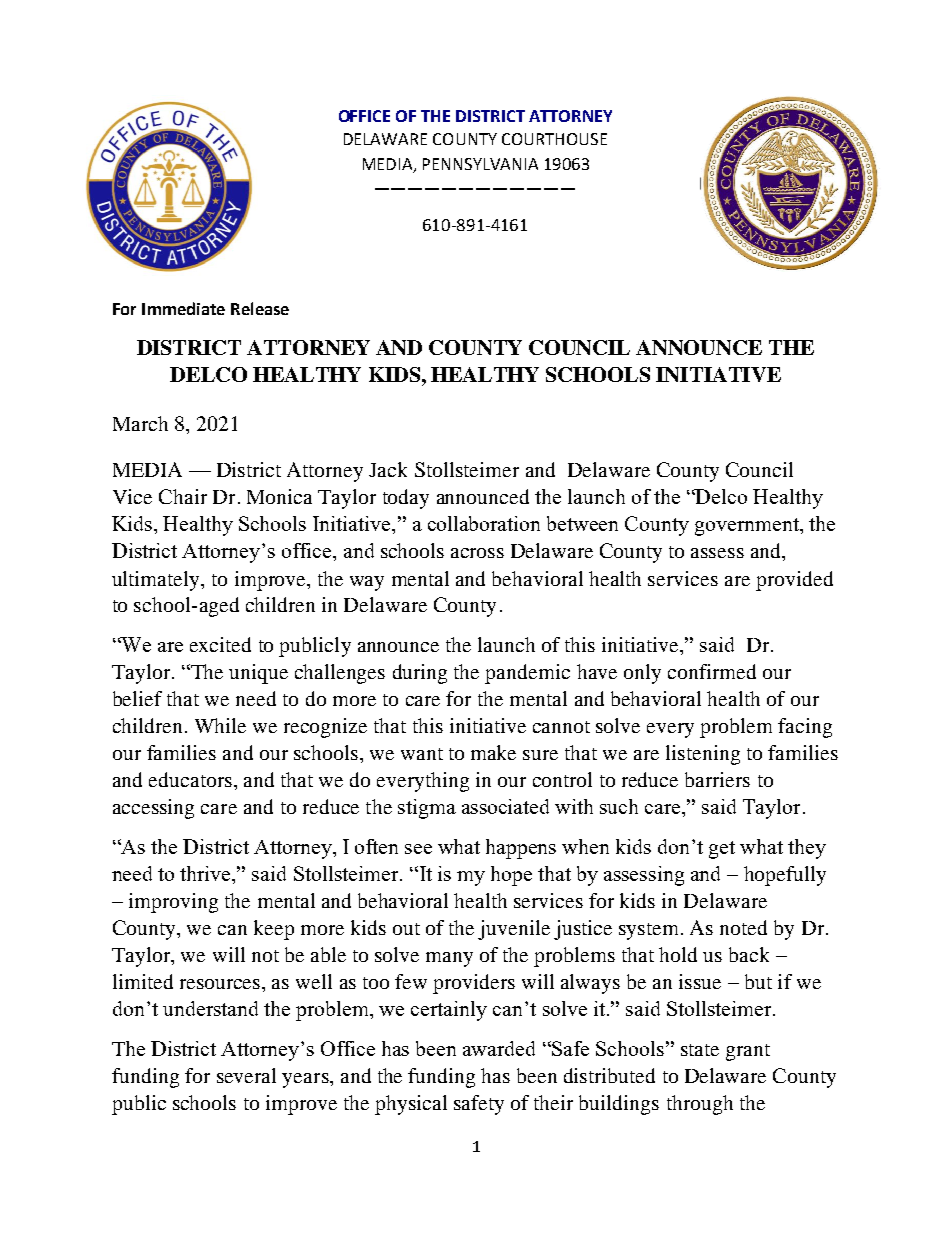 This screenshot has width=952, height=1233. What do you see at coordinates (480, 164) in the screenshot?
I see `PENNSYLVANIA` at bounding box center [480, 164].
